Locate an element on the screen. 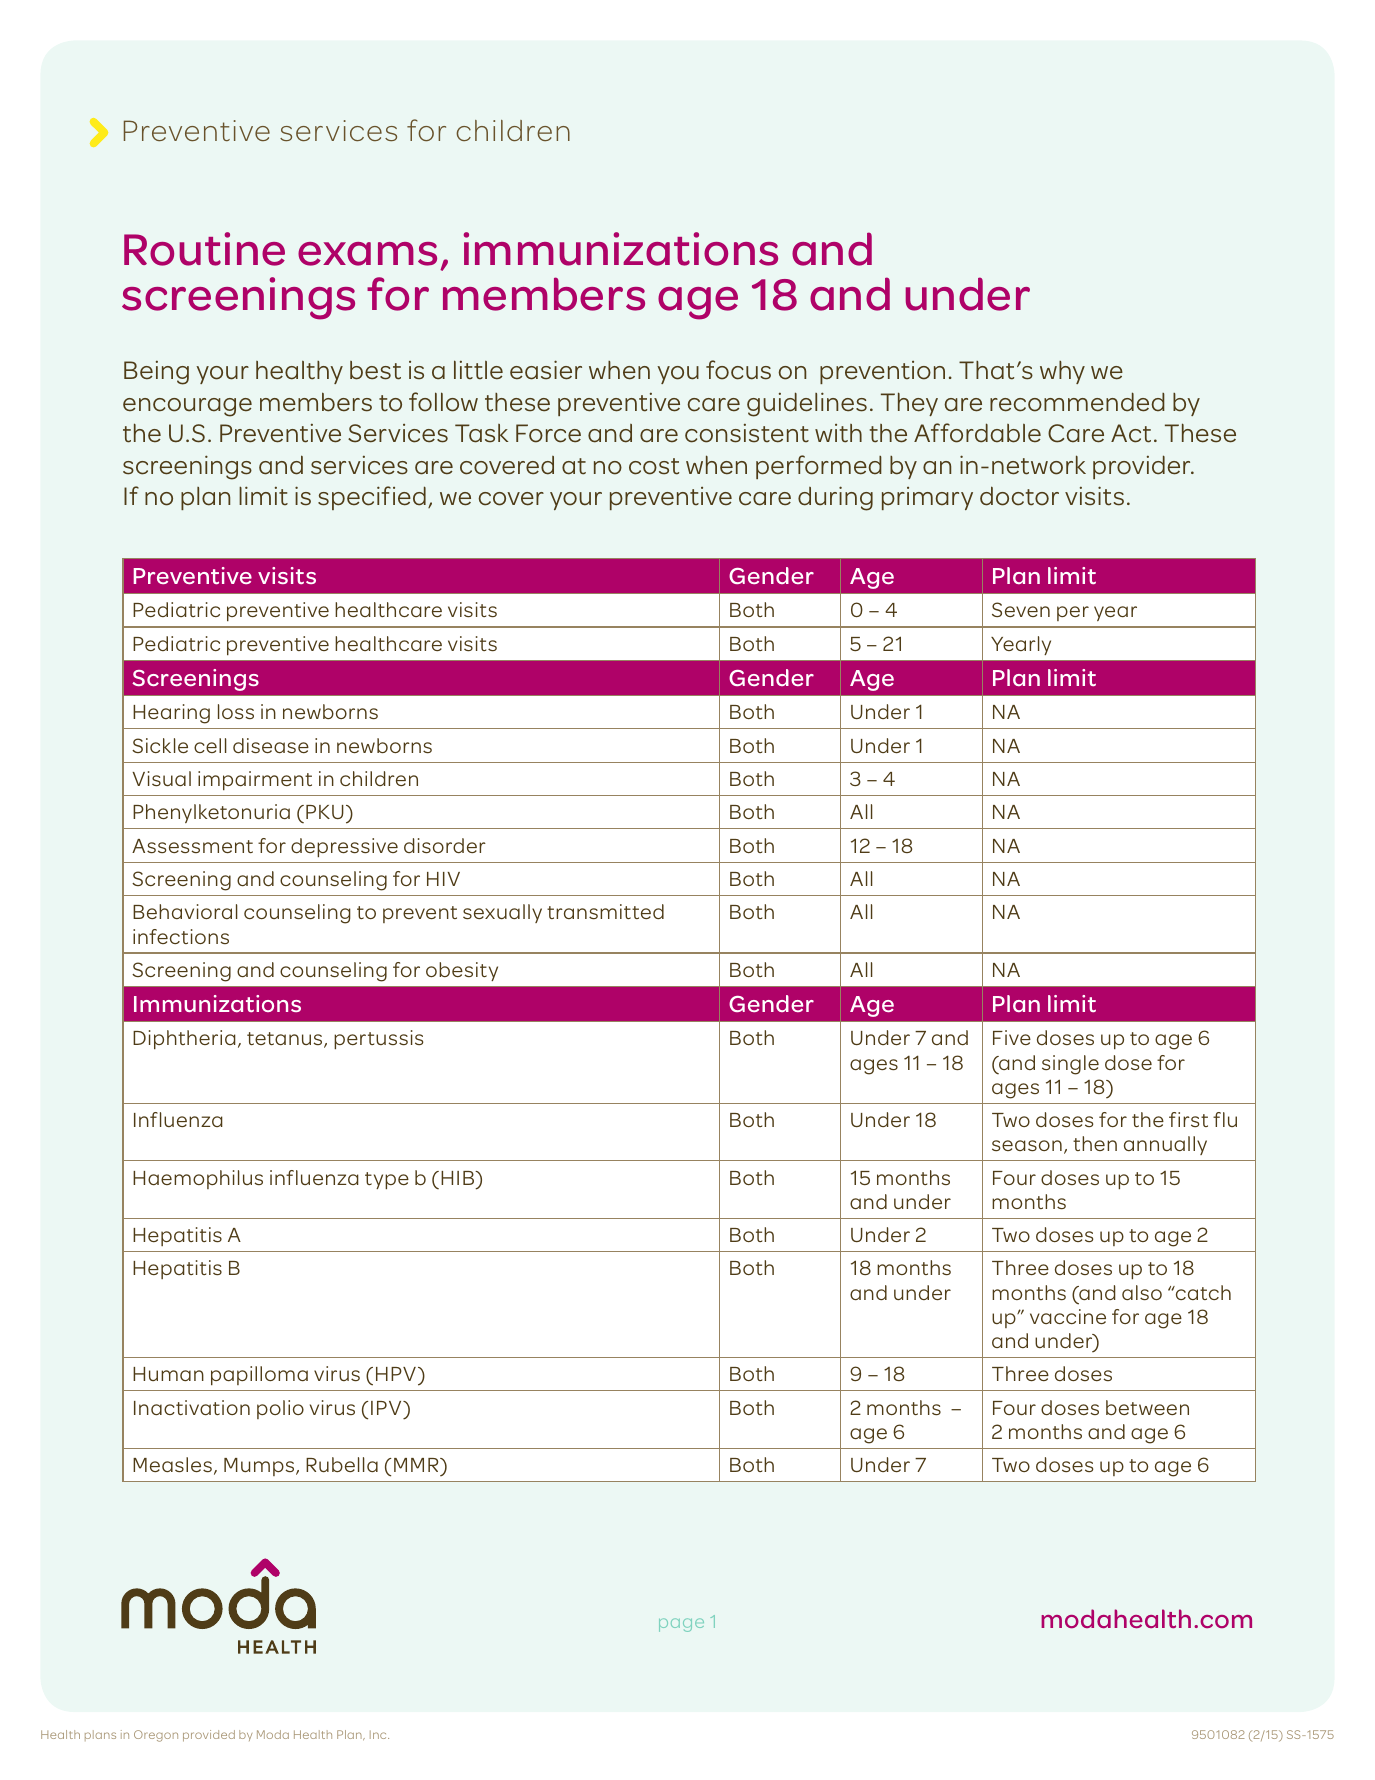 The height and width of the screenshot is (1780, 1375). focus is located at coordinates (738, 370).
